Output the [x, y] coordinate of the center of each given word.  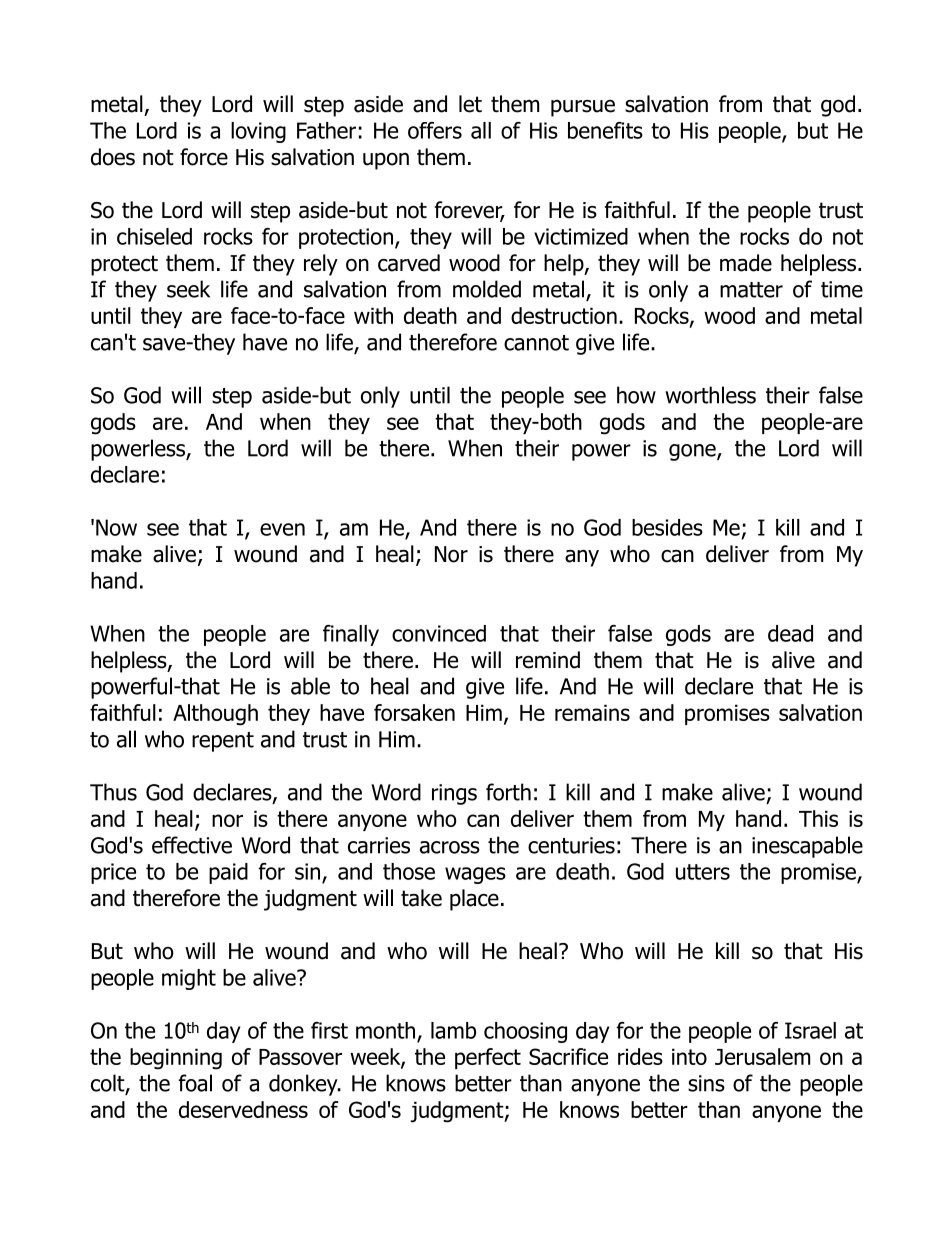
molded [487, 289]
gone [693, 452]
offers [435, 130]
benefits [605, 130]
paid [228, 873]
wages [475, 875]
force [204, 157]
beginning [176, 1059]
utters [703, 872]
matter [751, 290]
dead [790, 633]
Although [215, 715]
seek [188, 289]
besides [667, 527]
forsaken [414, 712]
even [282, 529]
